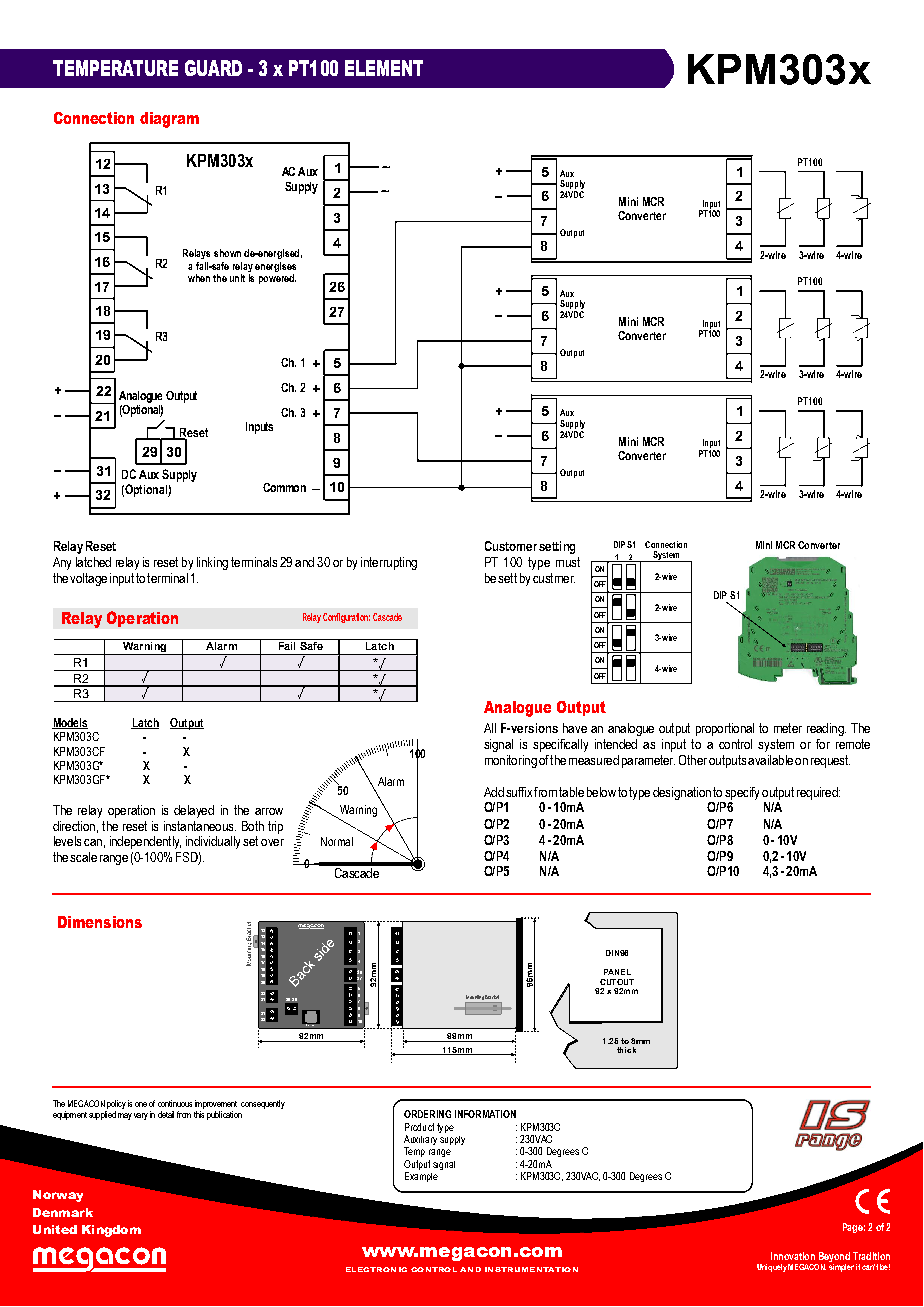 The width and height of the screenshot is (924, 1307). What do you see at coordinates (70, 723) in the screenshot?
I see `Models` at bounding box center [70, 723].
